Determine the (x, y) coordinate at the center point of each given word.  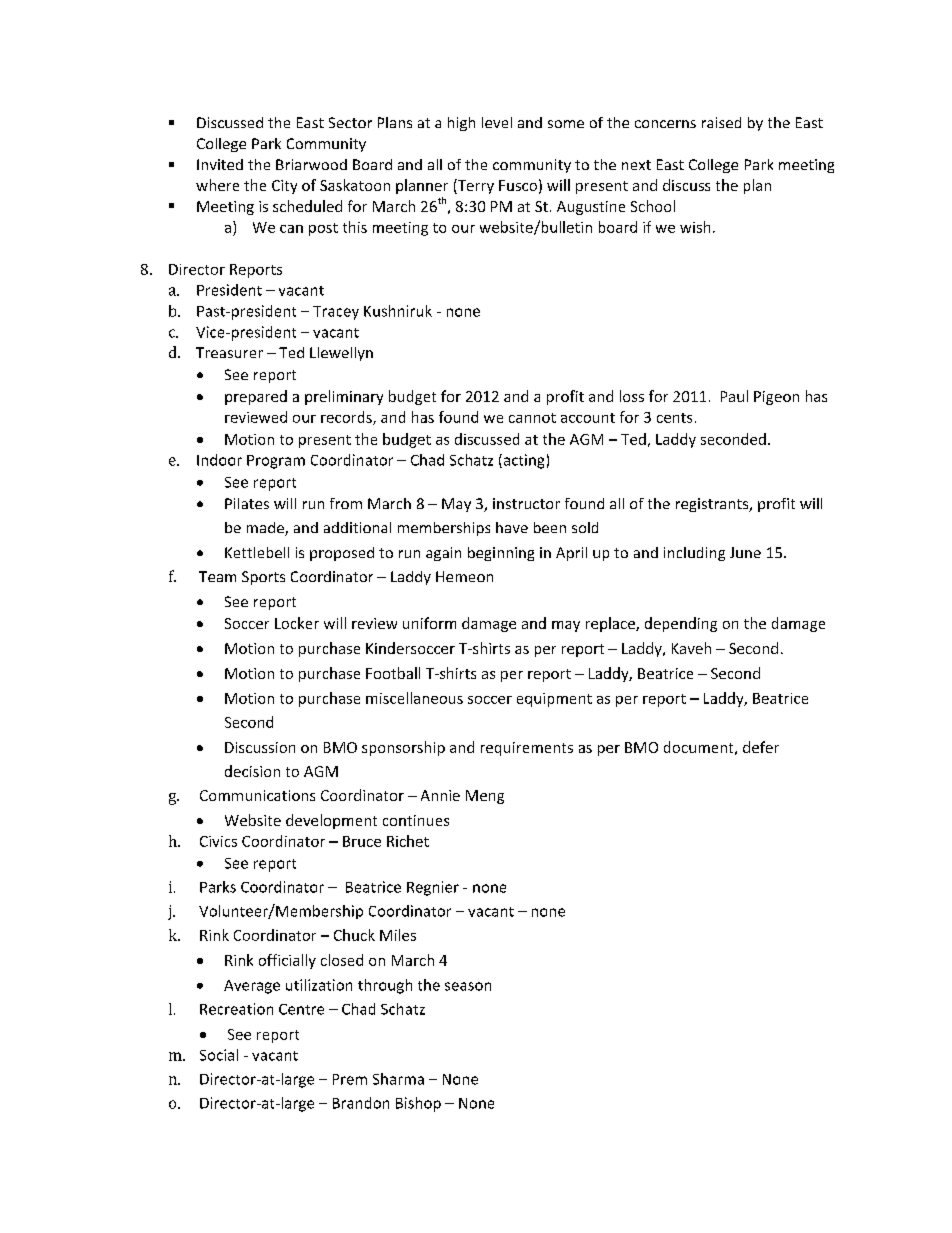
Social (219, 1055)
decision (252, 771)
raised (721, 122)
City (284, 187)
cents (674, 418)
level (497, 122)
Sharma (398, 1079)
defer (761, 747)
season (468, 986)
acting (522, 461)
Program (276, 462)
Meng (485, 797)
